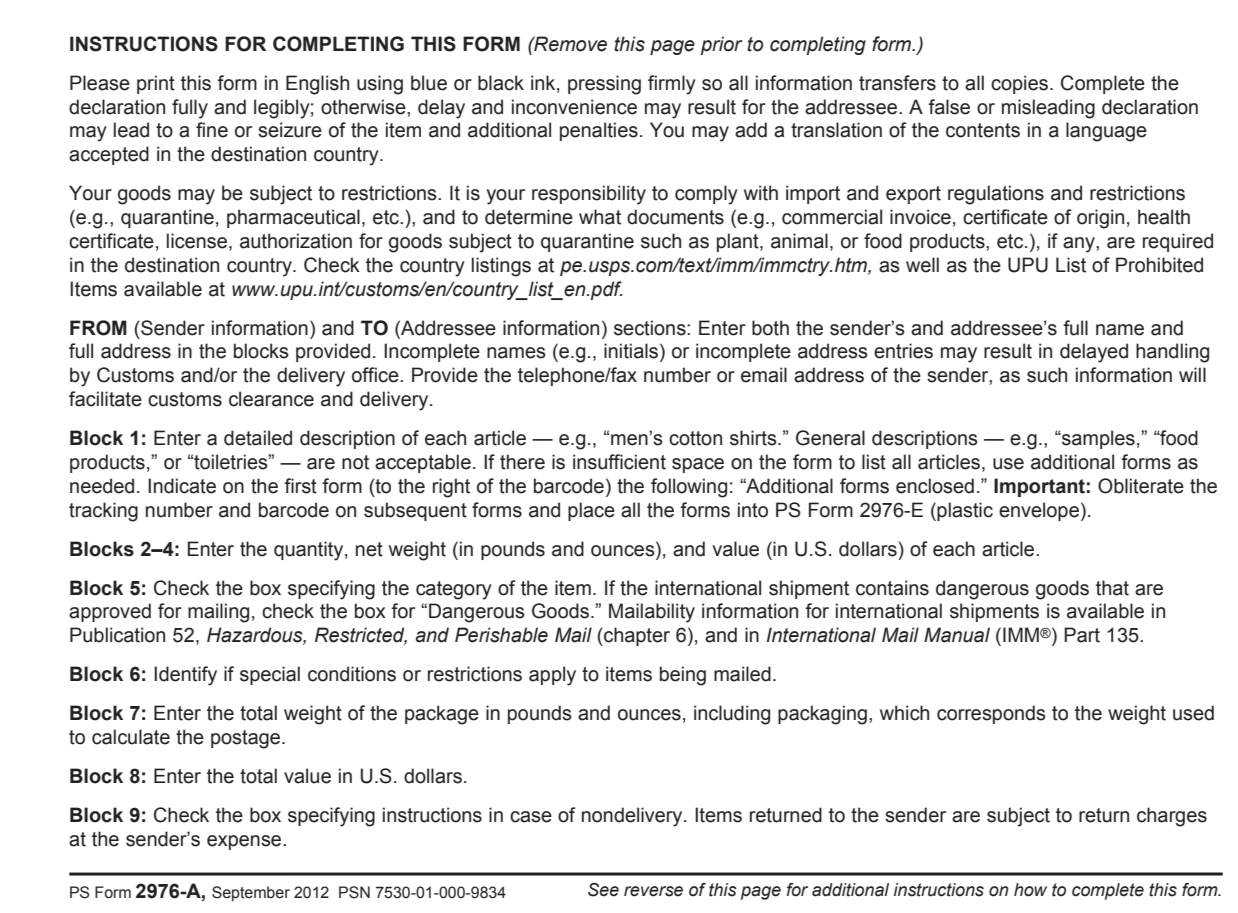 The height and width of the screenshot is (913, 1238). Describe the element at coordinates (1030, 890) in the screenshot. I see `how` at that location.
